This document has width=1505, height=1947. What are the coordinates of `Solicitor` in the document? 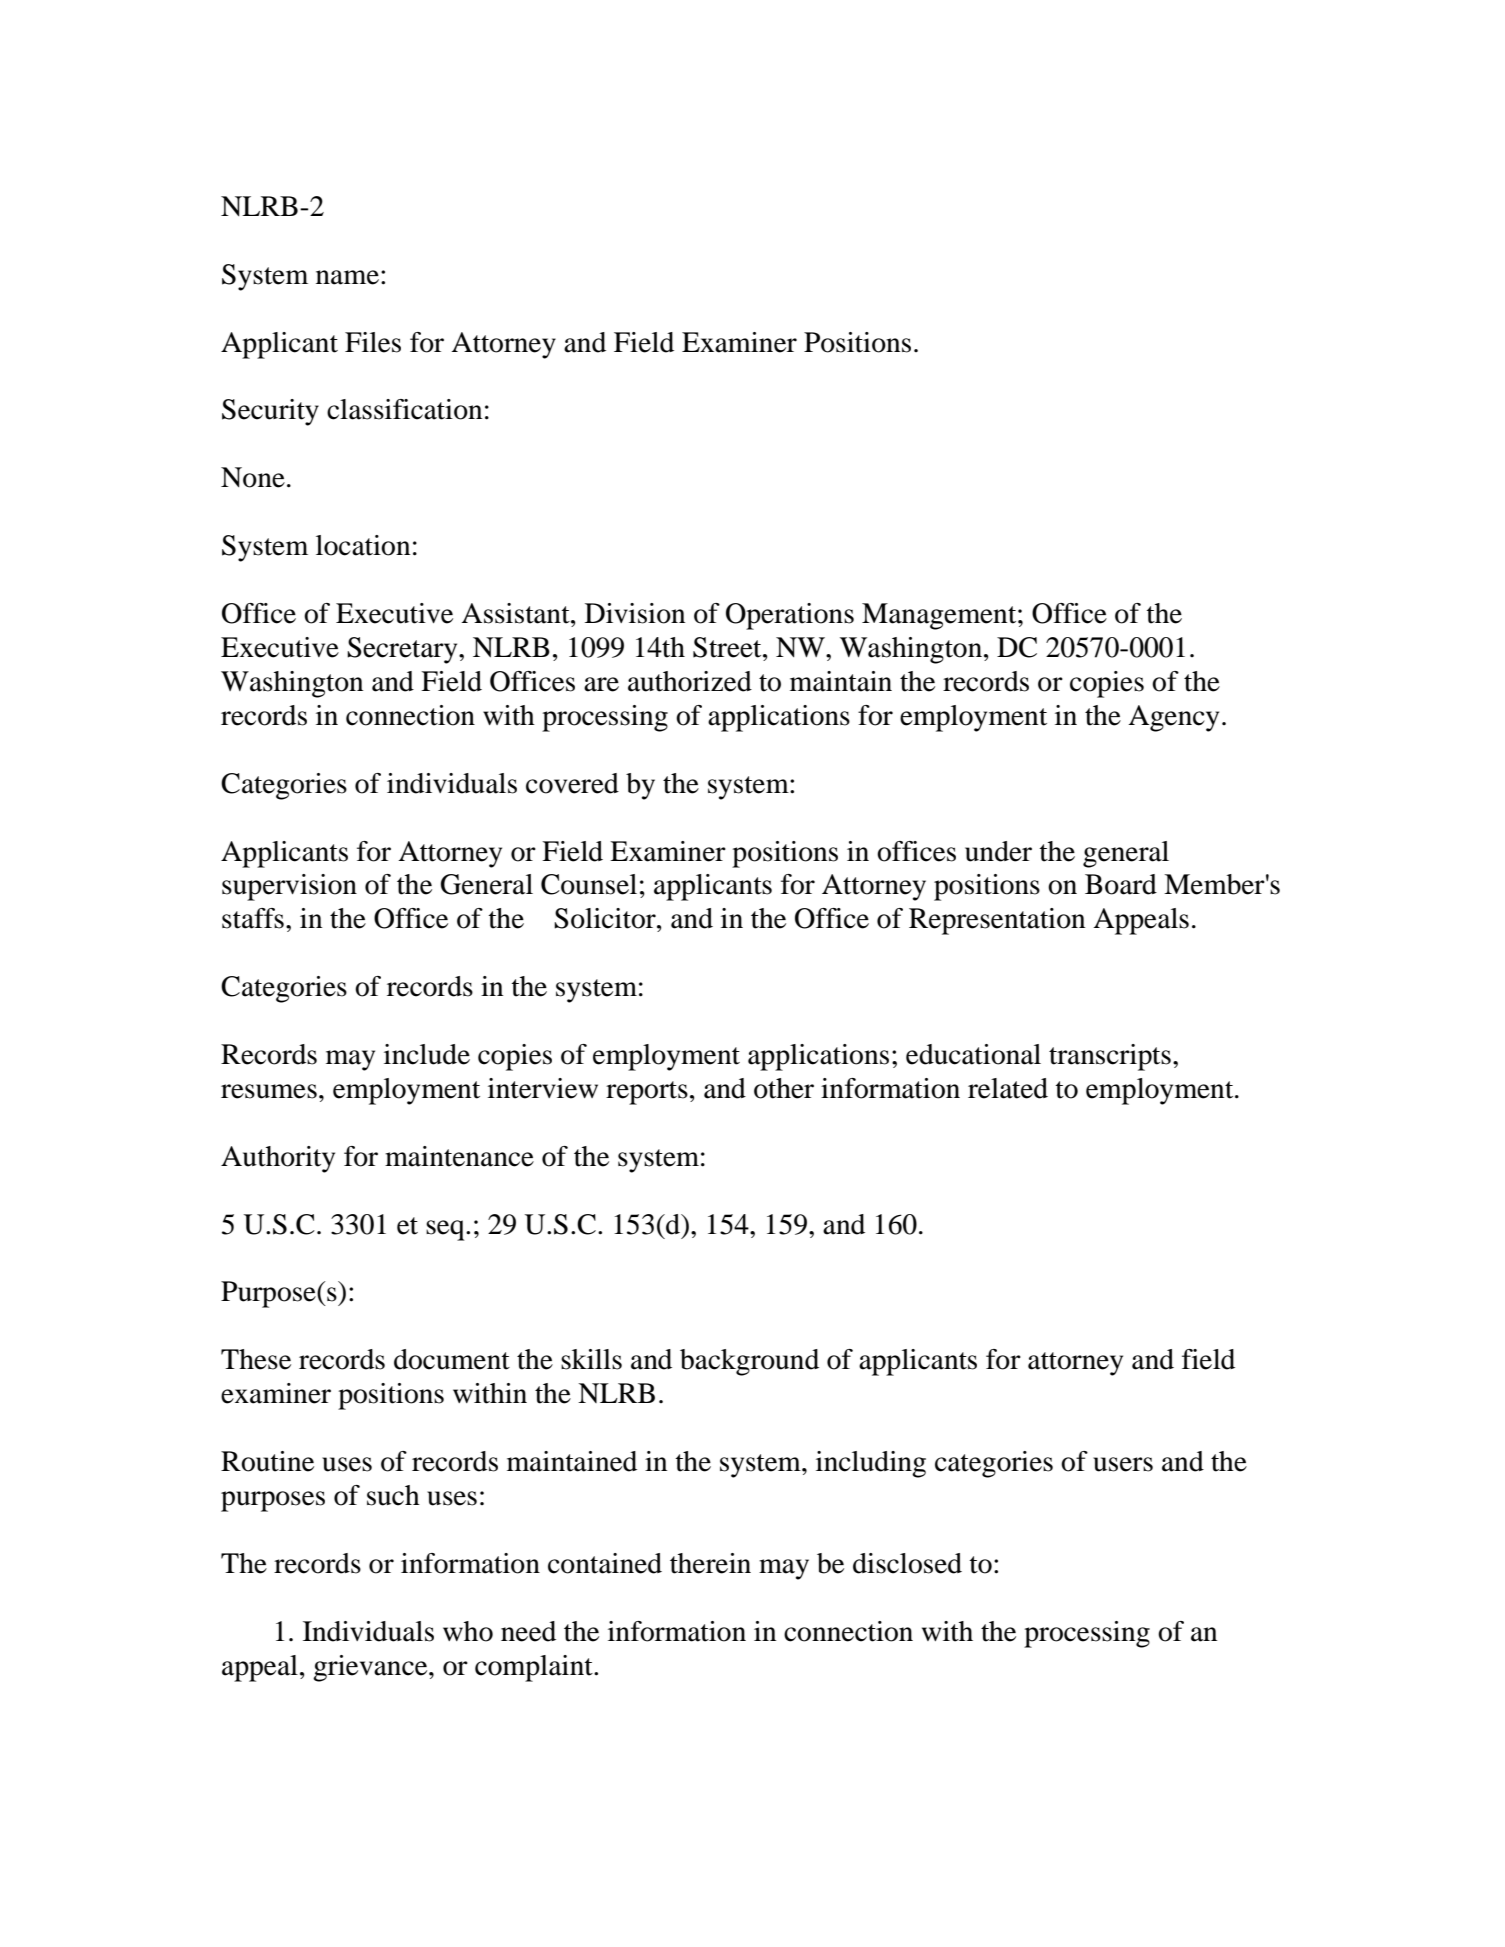 It's located at (606, 918).
